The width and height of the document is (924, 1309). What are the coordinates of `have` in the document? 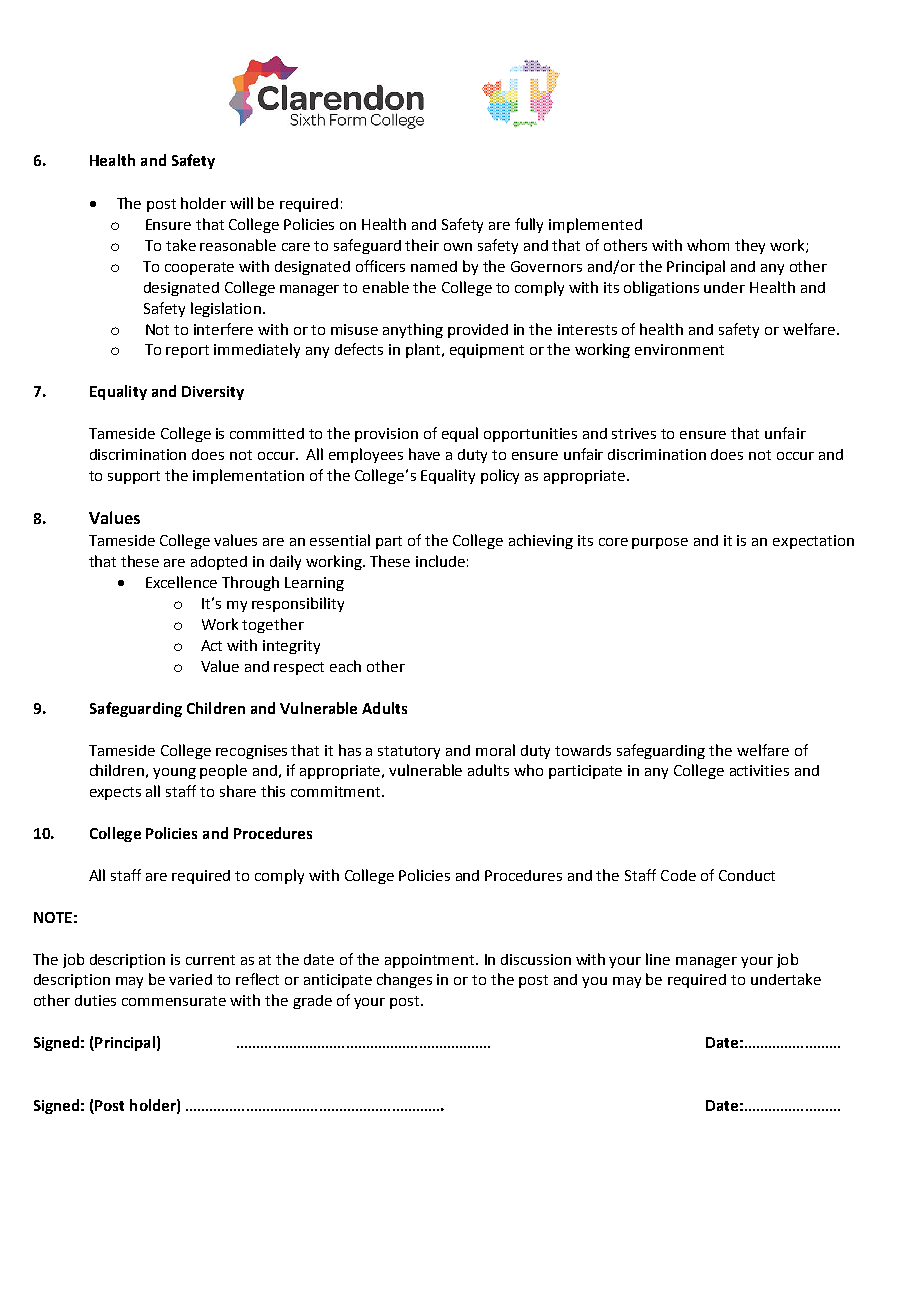 It's located at (424, 454).
